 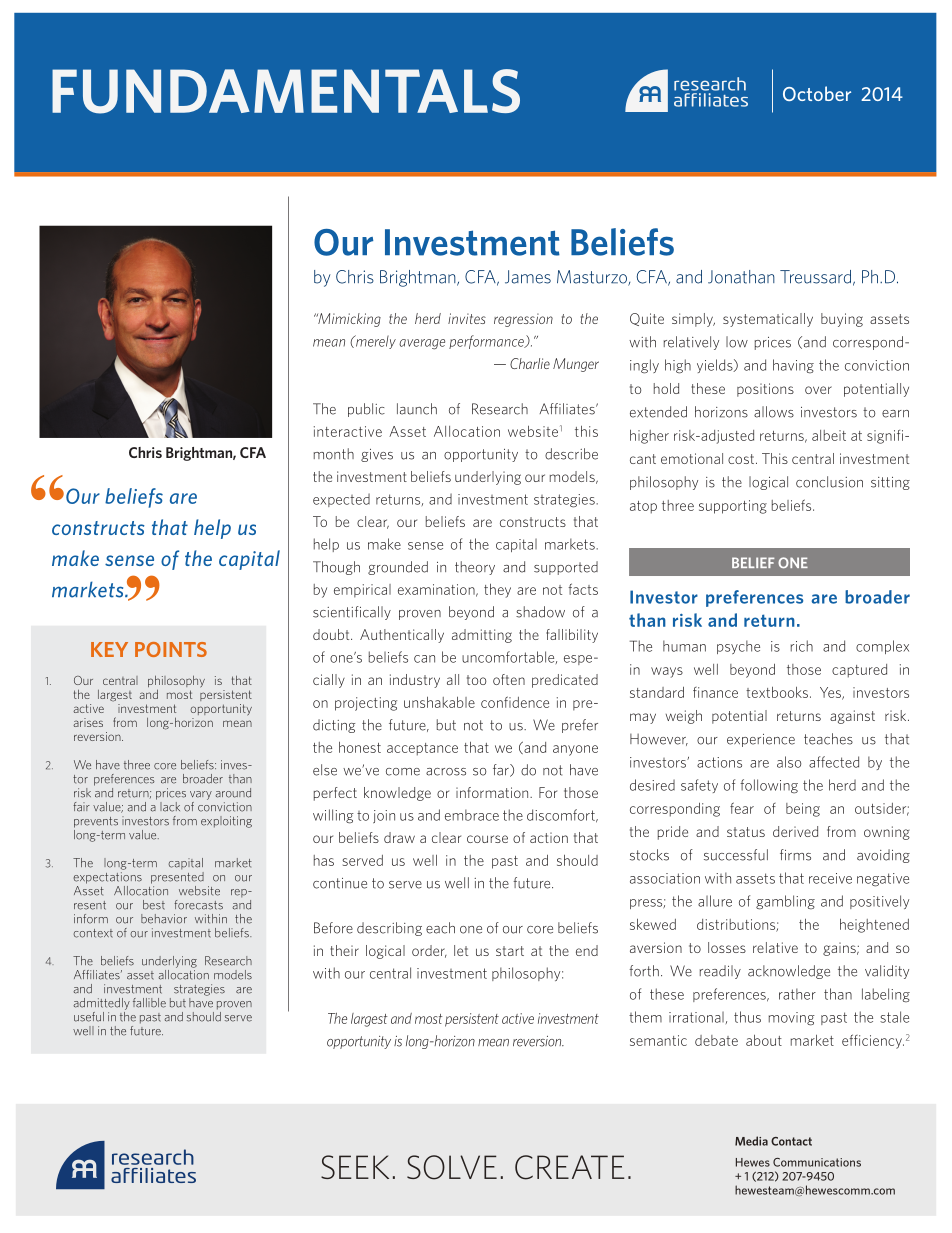 What do you see at coordinates (472, 815) in the screenshot?
I see `embrace` at bounding box center [472, 815].
